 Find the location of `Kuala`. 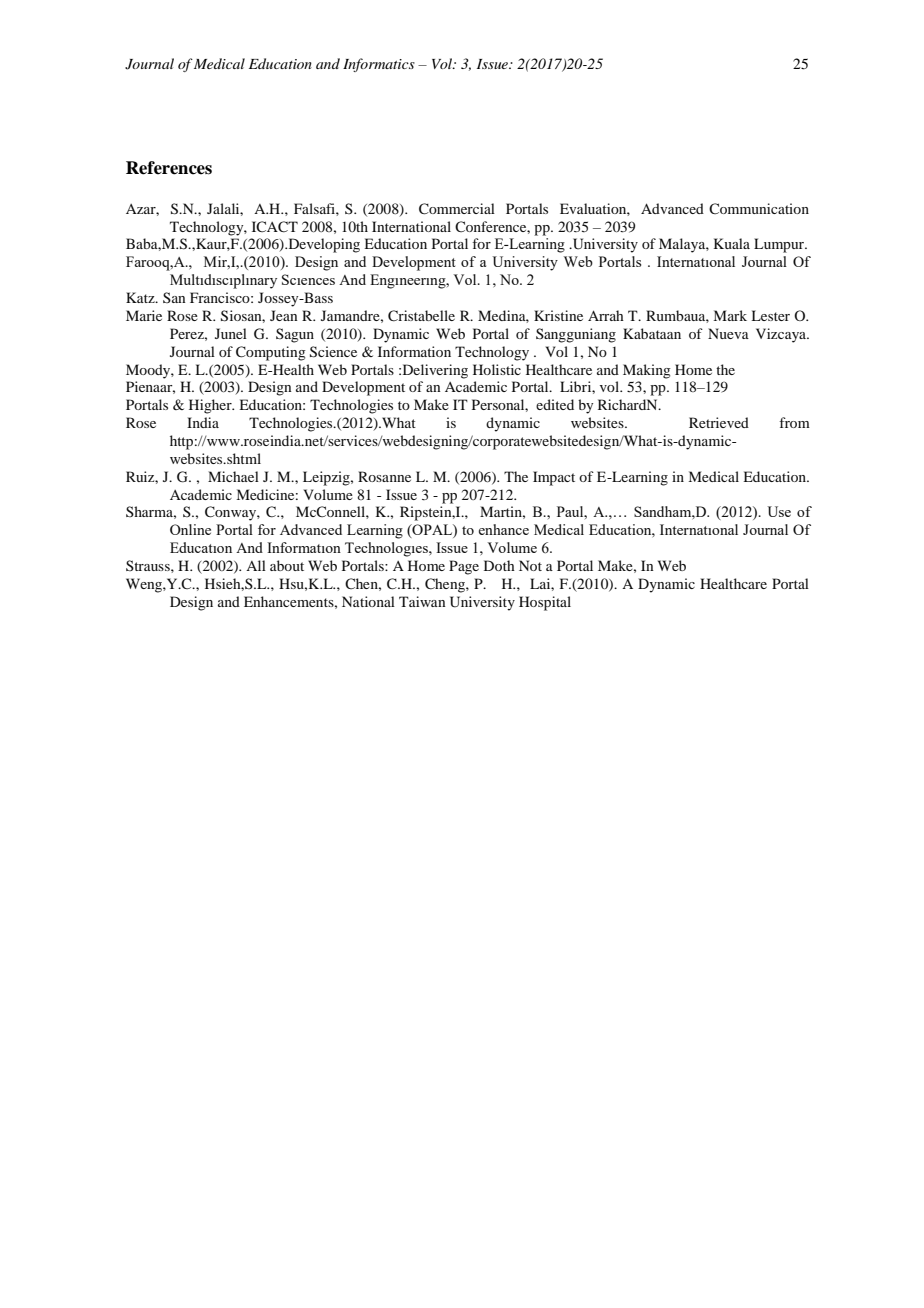

Kuala is located at coordinates (732, 243).
